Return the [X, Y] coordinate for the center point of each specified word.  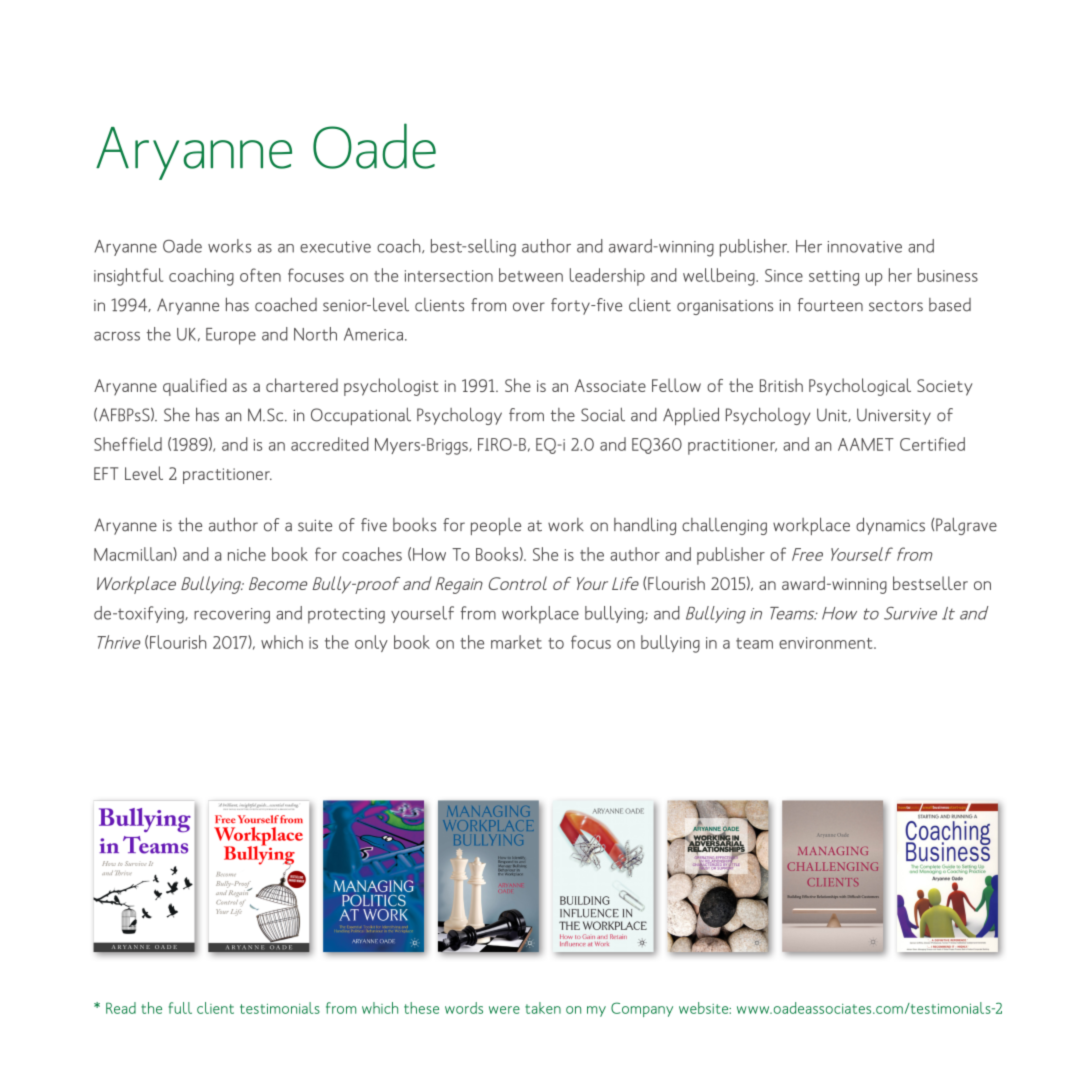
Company [642, 1009]
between [531, 275]
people [496, 526]
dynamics [890, 526]
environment [827, 643]
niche [247, 554]
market [516, 642]
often [260, 275]
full [180, 1008]
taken [543, 1008]
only [371, 643]
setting [834, 278]
